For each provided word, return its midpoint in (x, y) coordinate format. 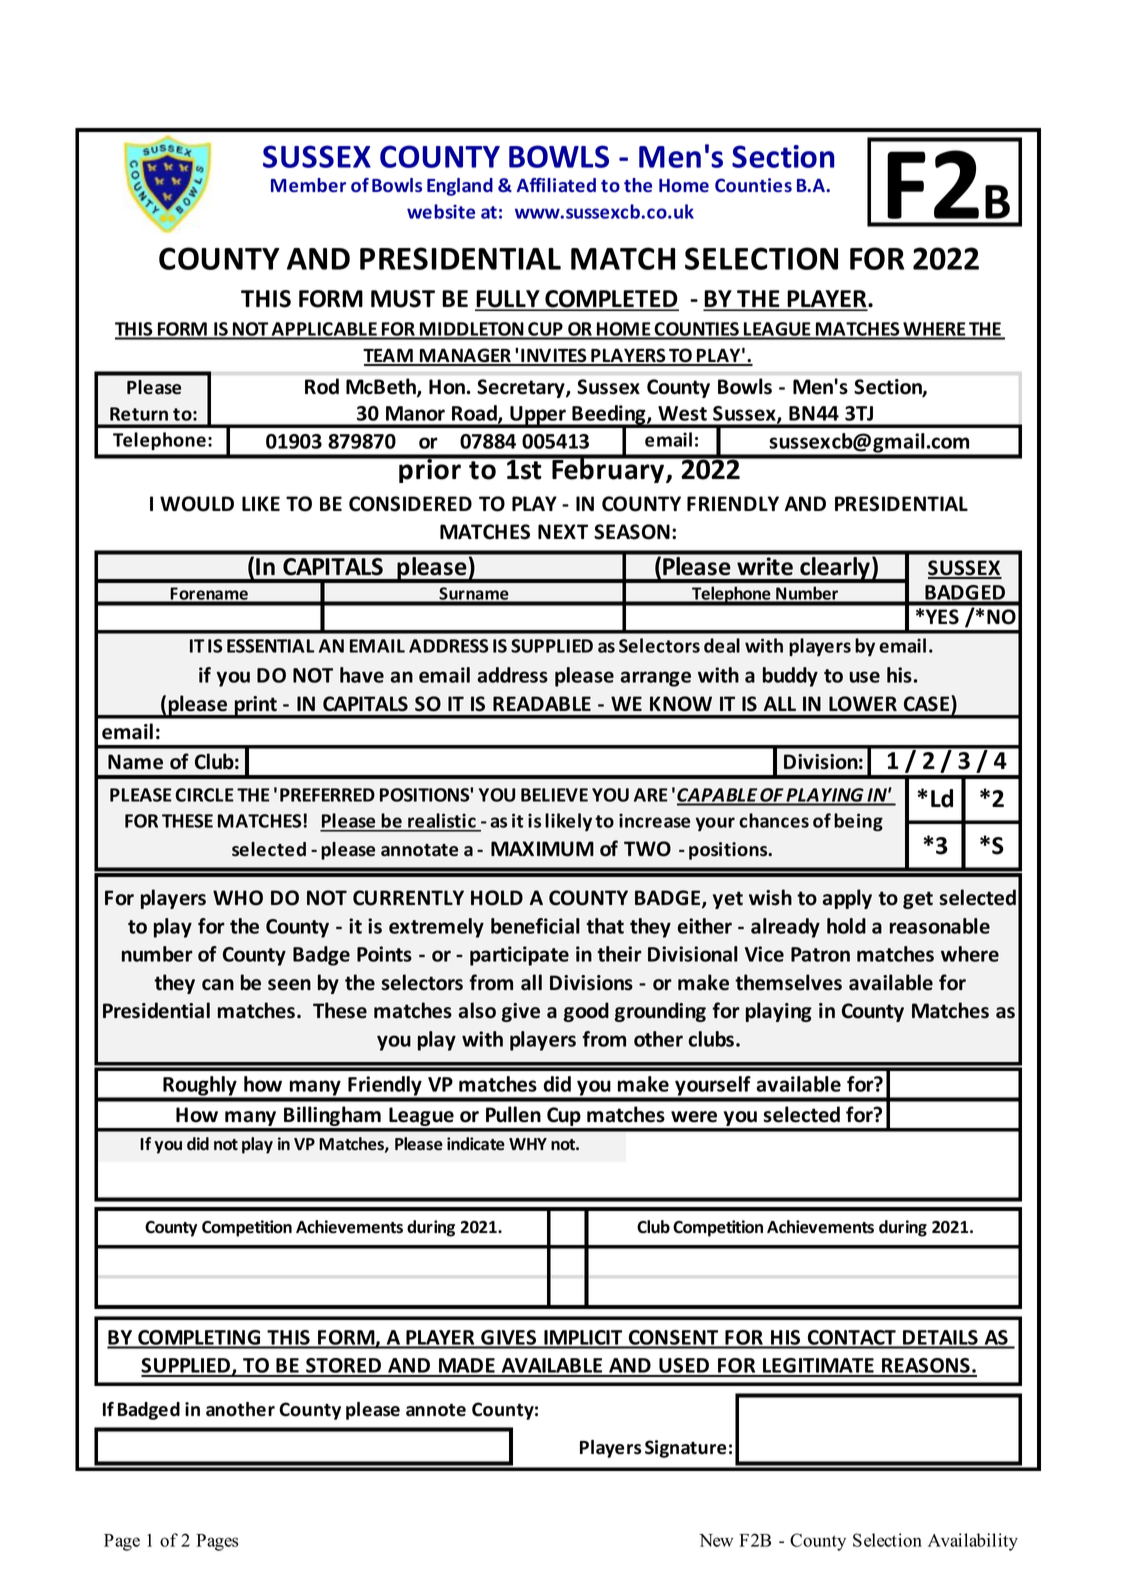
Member (308, 185)
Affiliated (556, 185)
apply (847, 899)
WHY (528, 1144)
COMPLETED (611, 300)
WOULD (197, 504)
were (694, 1117)
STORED (344, 1367)
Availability (973, 1542)
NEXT (563, 531)
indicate (476, 1144)
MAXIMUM (542, 849)
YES (942, 617)
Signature (685, 1449)
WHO (238, 898)
